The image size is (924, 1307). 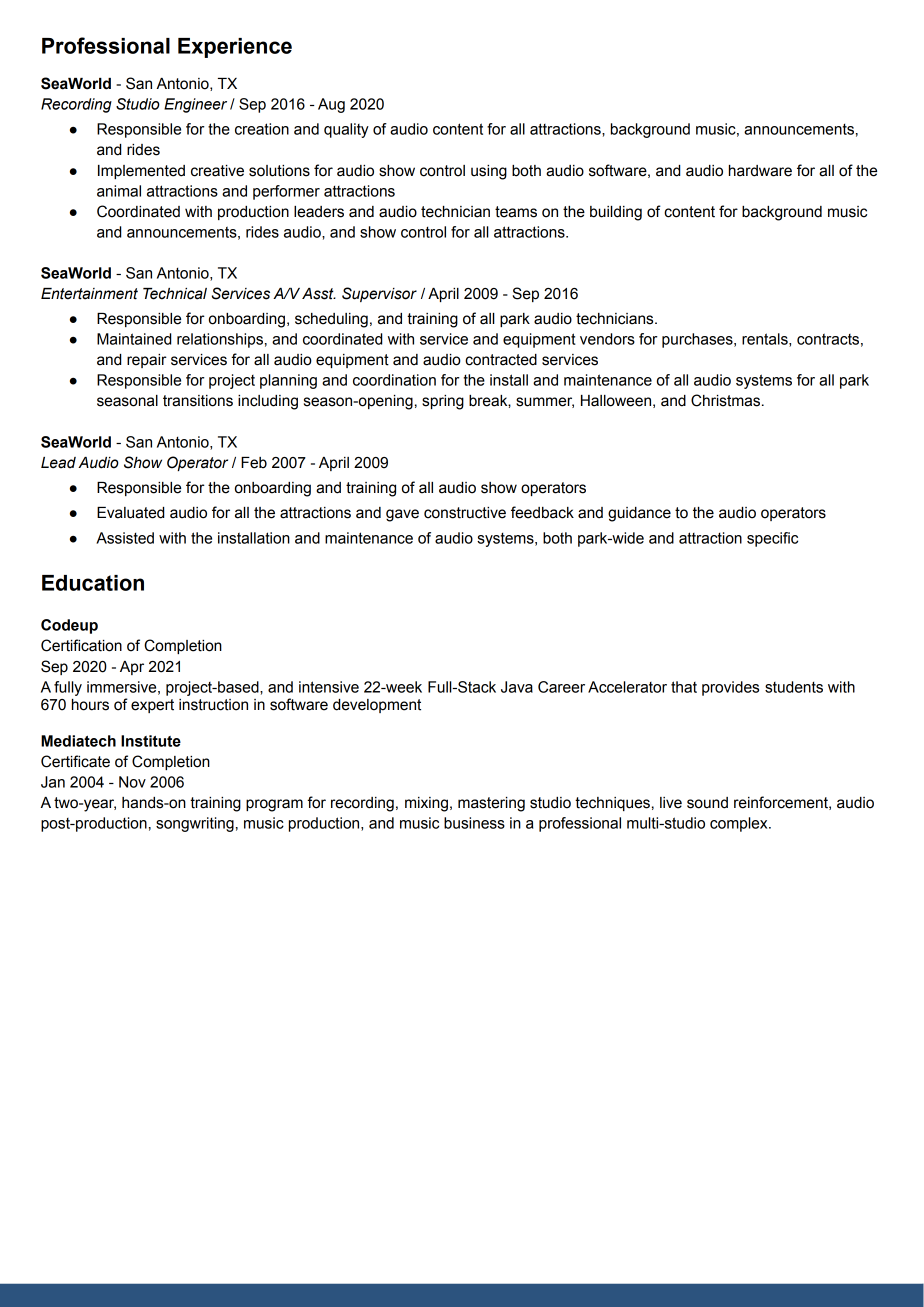 I want to click on hardware, so click(x=760, y=171).
